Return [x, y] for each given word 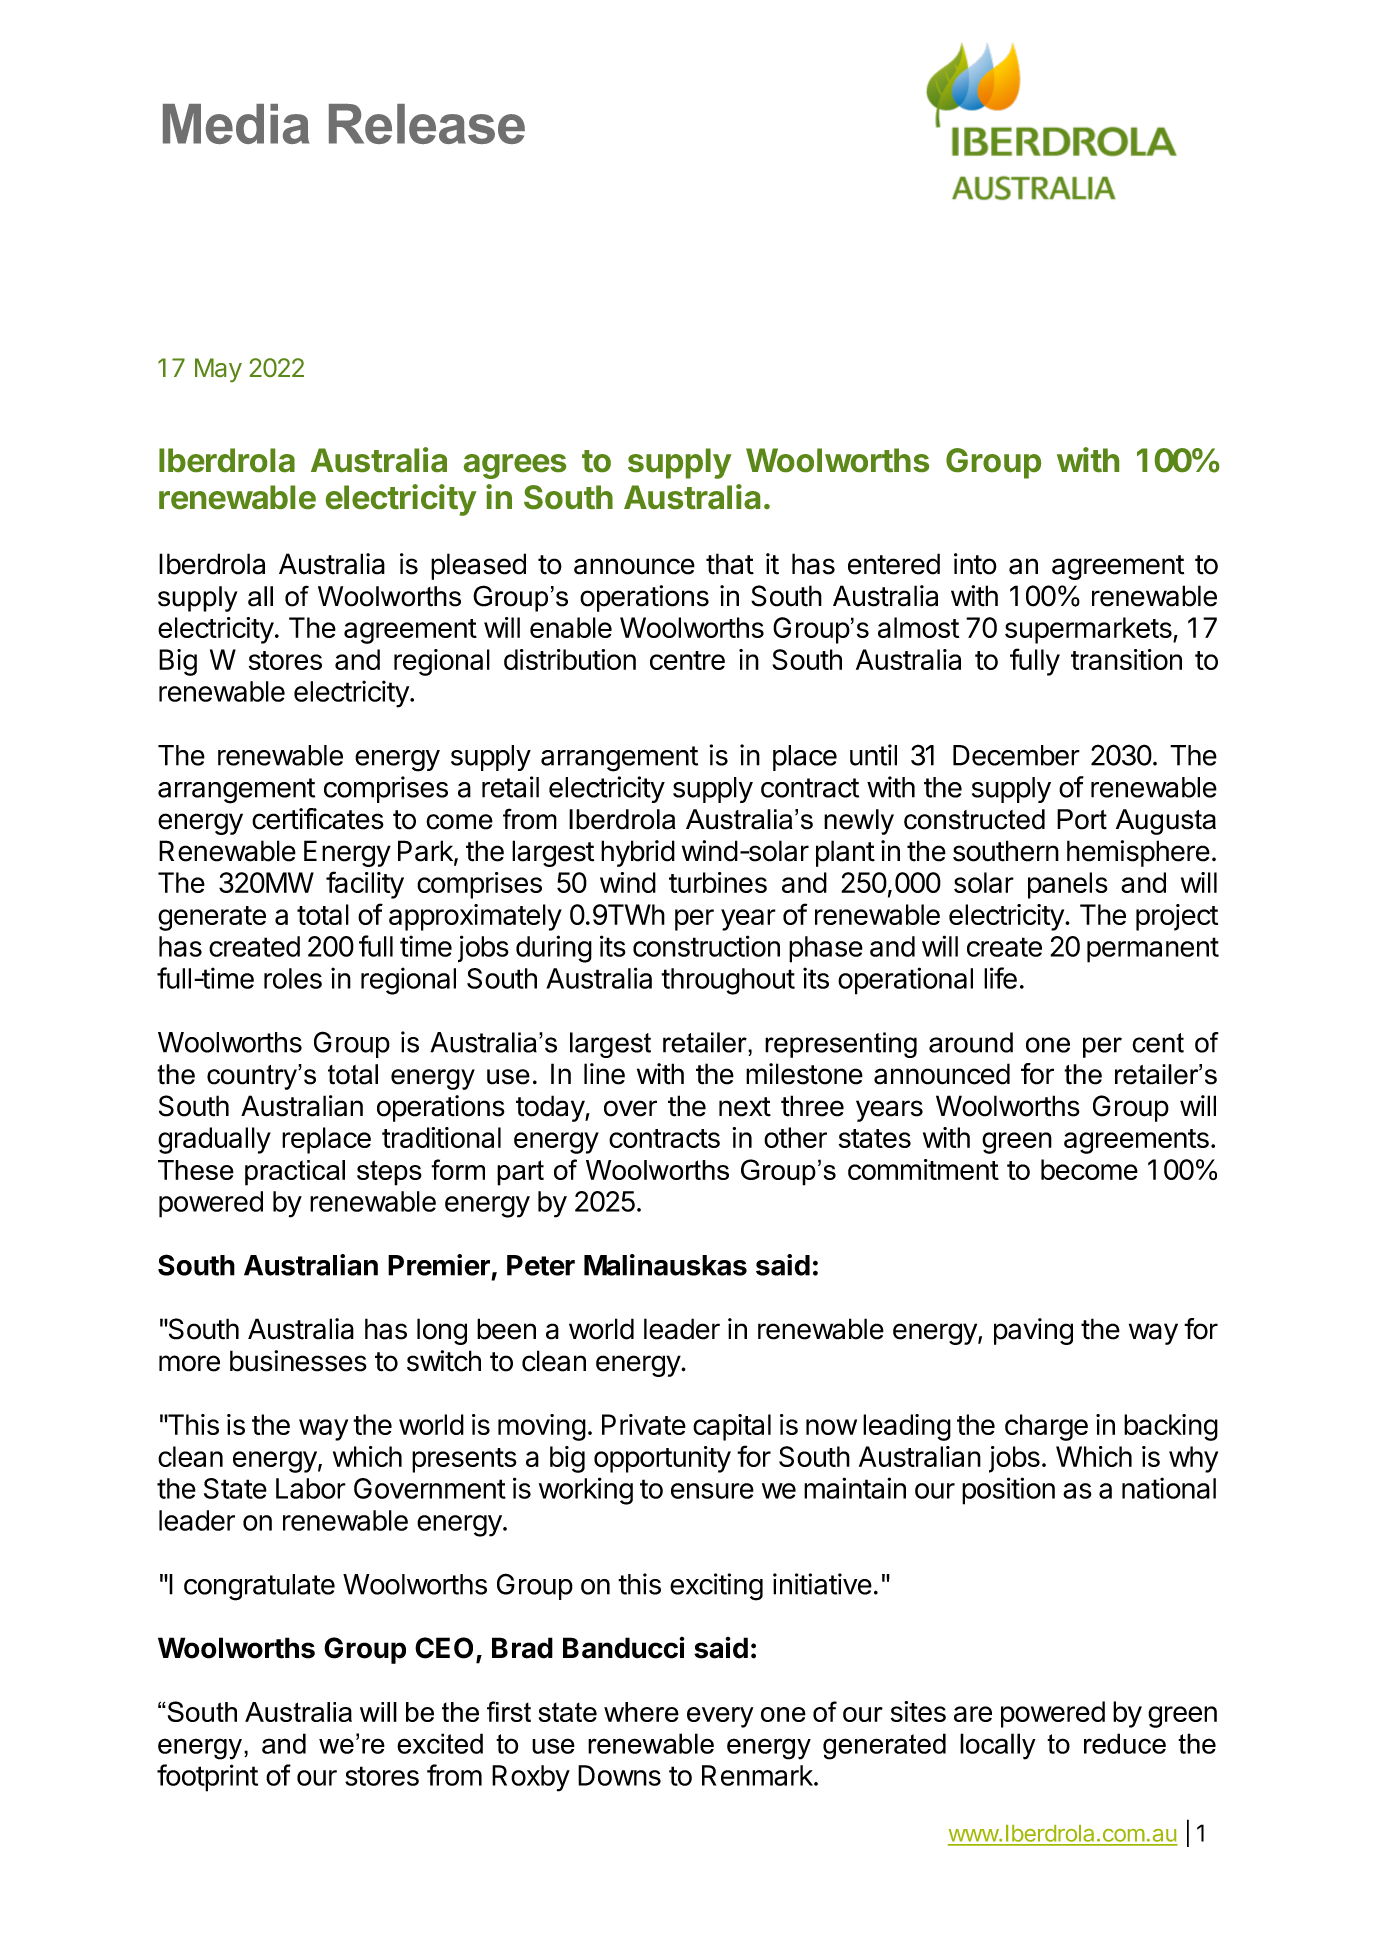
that [730, 564]
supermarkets [1089, 630]
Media [236, 124]
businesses [298, 1361]
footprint [207, 1778]
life [1000, 978]
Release [427, 124]
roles [293, 978]
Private [644, 1424]
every [720, 1717]
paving [1033, 1331]
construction [706, 946]
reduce [1125, 1743]
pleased [478, 566]
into [975, 564]
